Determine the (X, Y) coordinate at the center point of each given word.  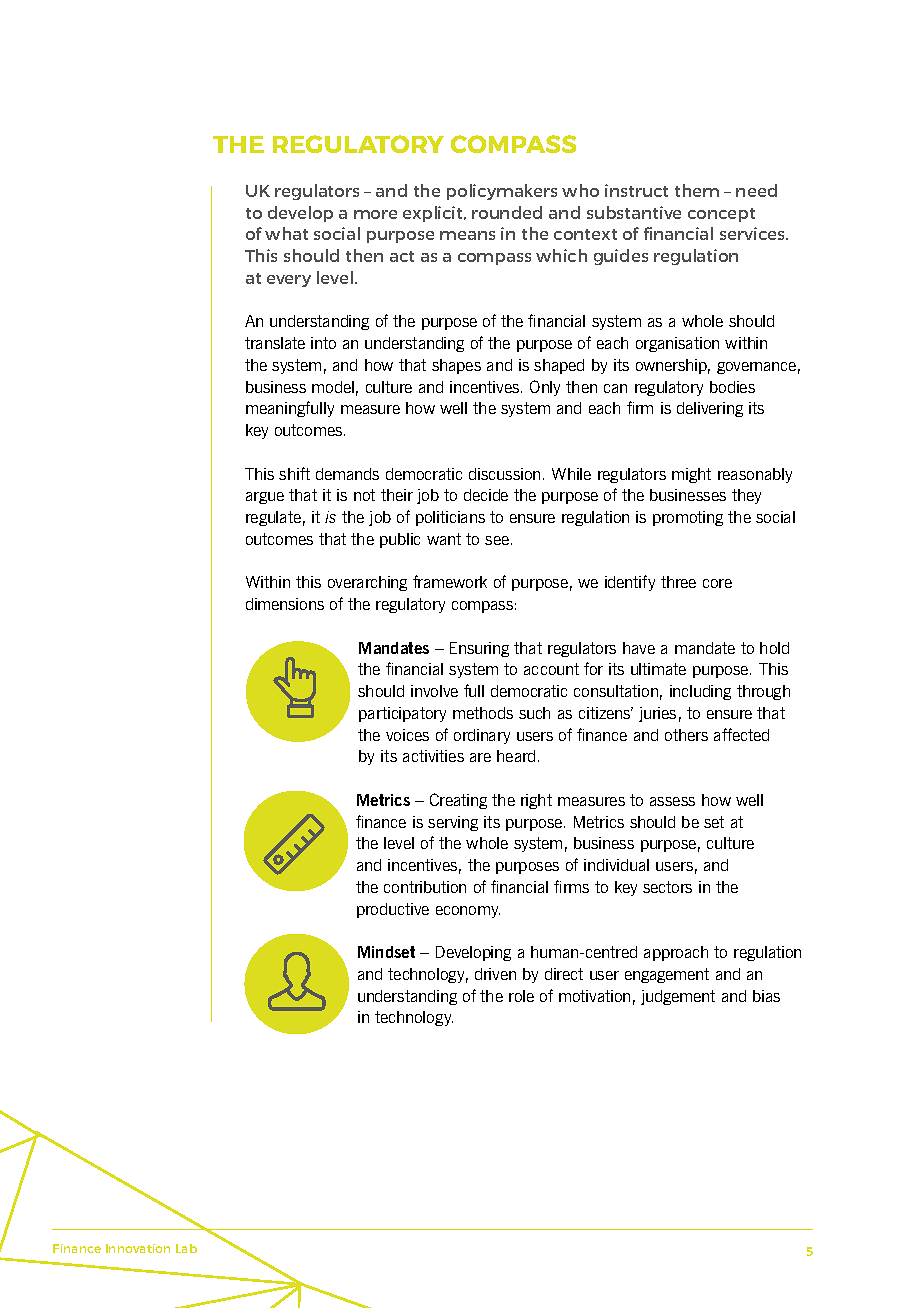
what (286, 233)
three (678, 582)
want (444, 539)
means (467, 235)
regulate (273, 518)
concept (721, 215)
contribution (425, 887)
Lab (186, 1248)
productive (393, 910)
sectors (667, 887)
